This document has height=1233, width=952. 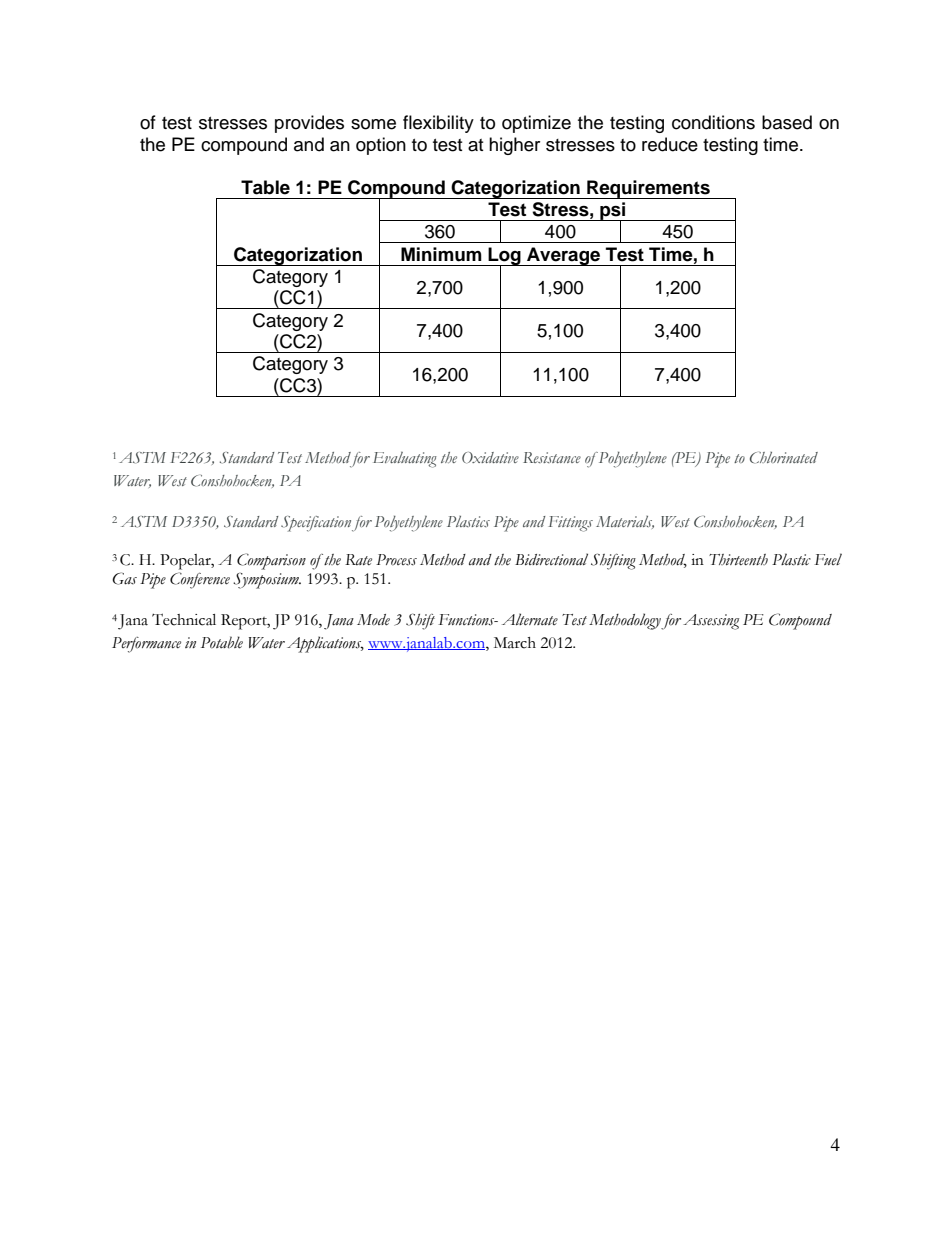 What do you see at coordinates (784, 458) in the document?
I see `Chlorinated` at bounding box center [784, 458].
